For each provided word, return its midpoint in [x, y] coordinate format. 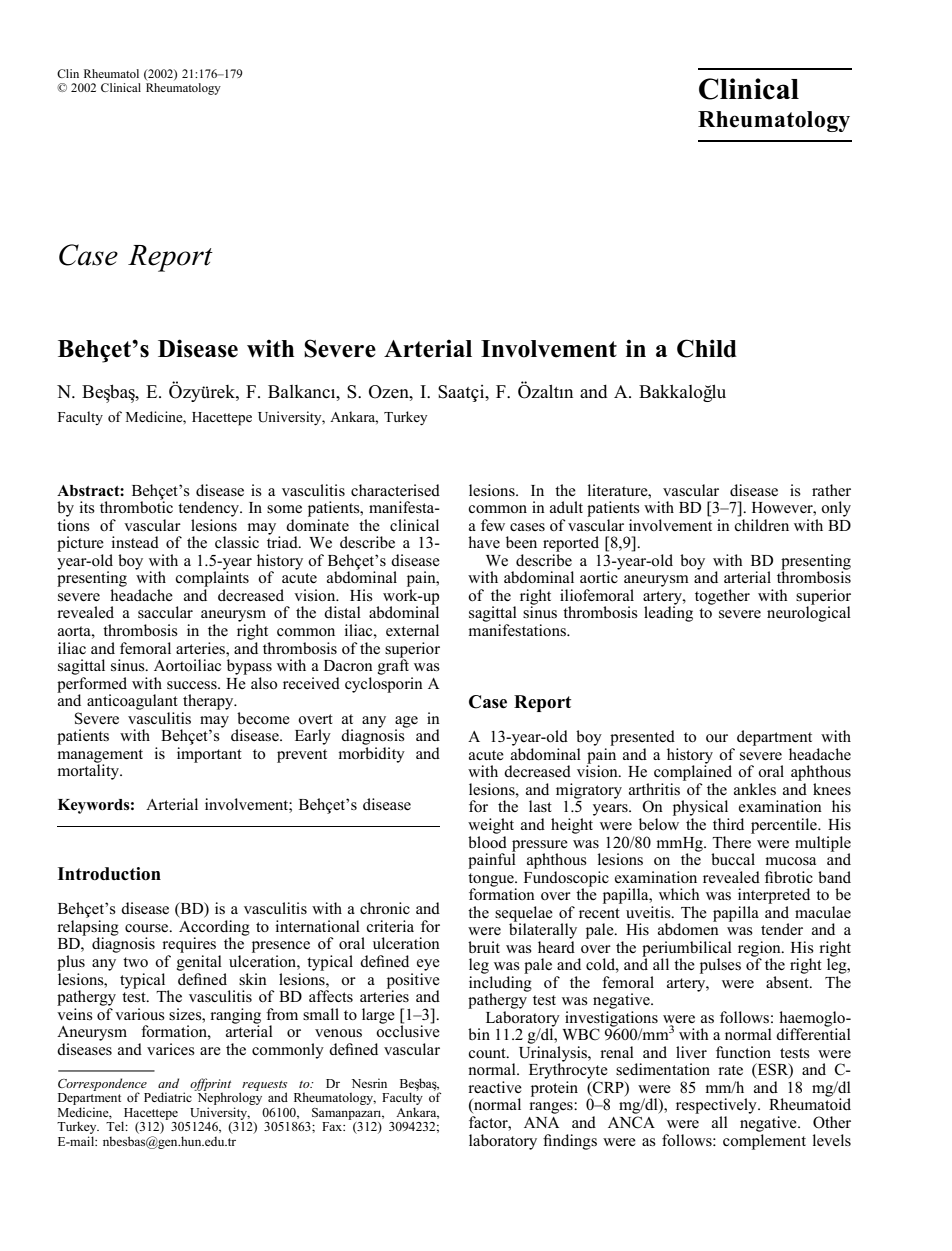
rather [831, 490]
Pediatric [168, 1097]
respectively [717, 1106]
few [493, 525]
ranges [552, 1108]
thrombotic [136, 506]
